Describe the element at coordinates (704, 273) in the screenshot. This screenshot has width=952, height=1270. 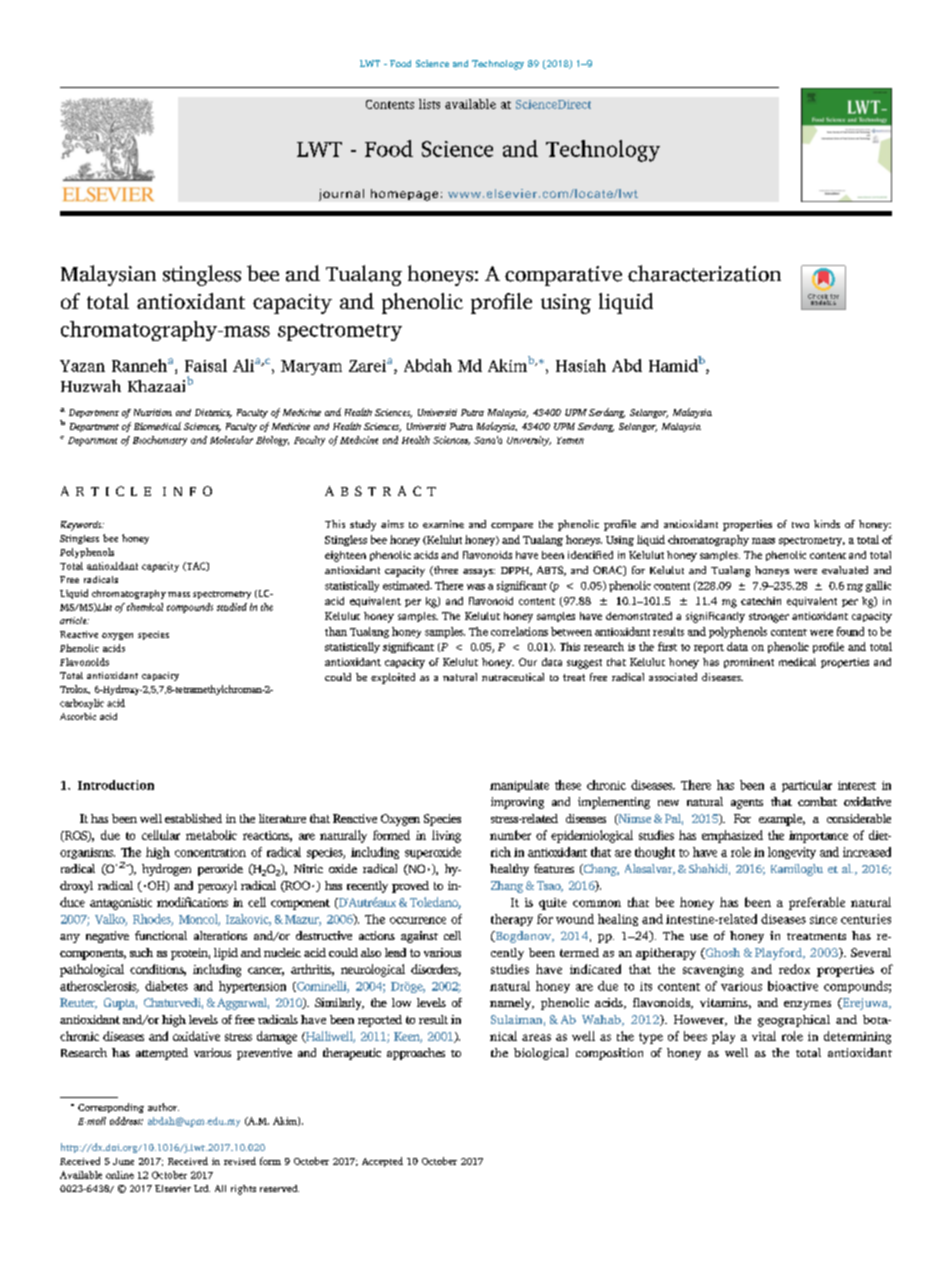
I see `characterization` at that location.
